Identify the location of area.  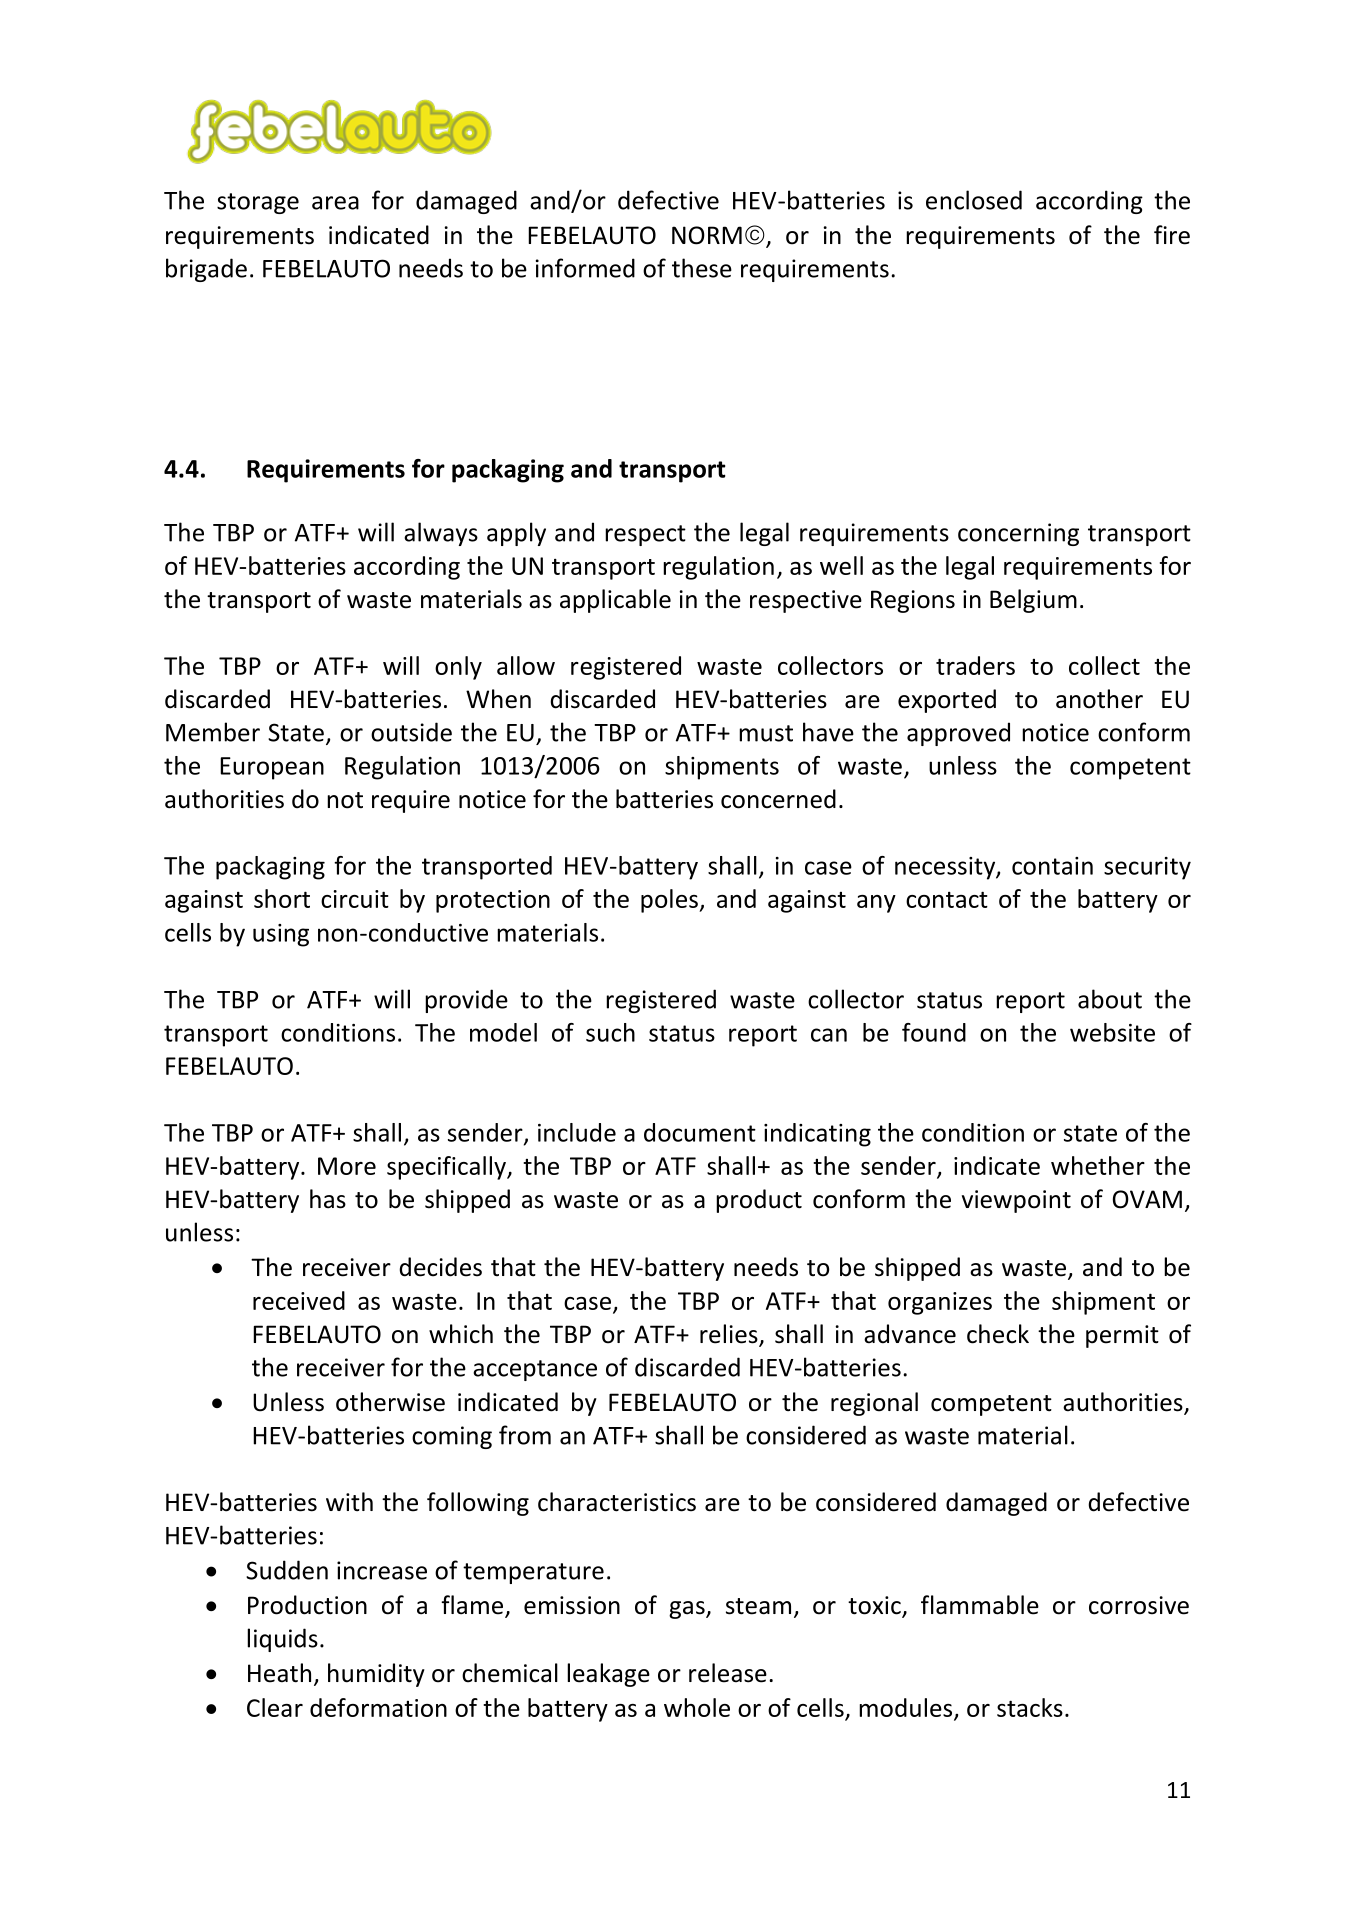
(335, 203).
